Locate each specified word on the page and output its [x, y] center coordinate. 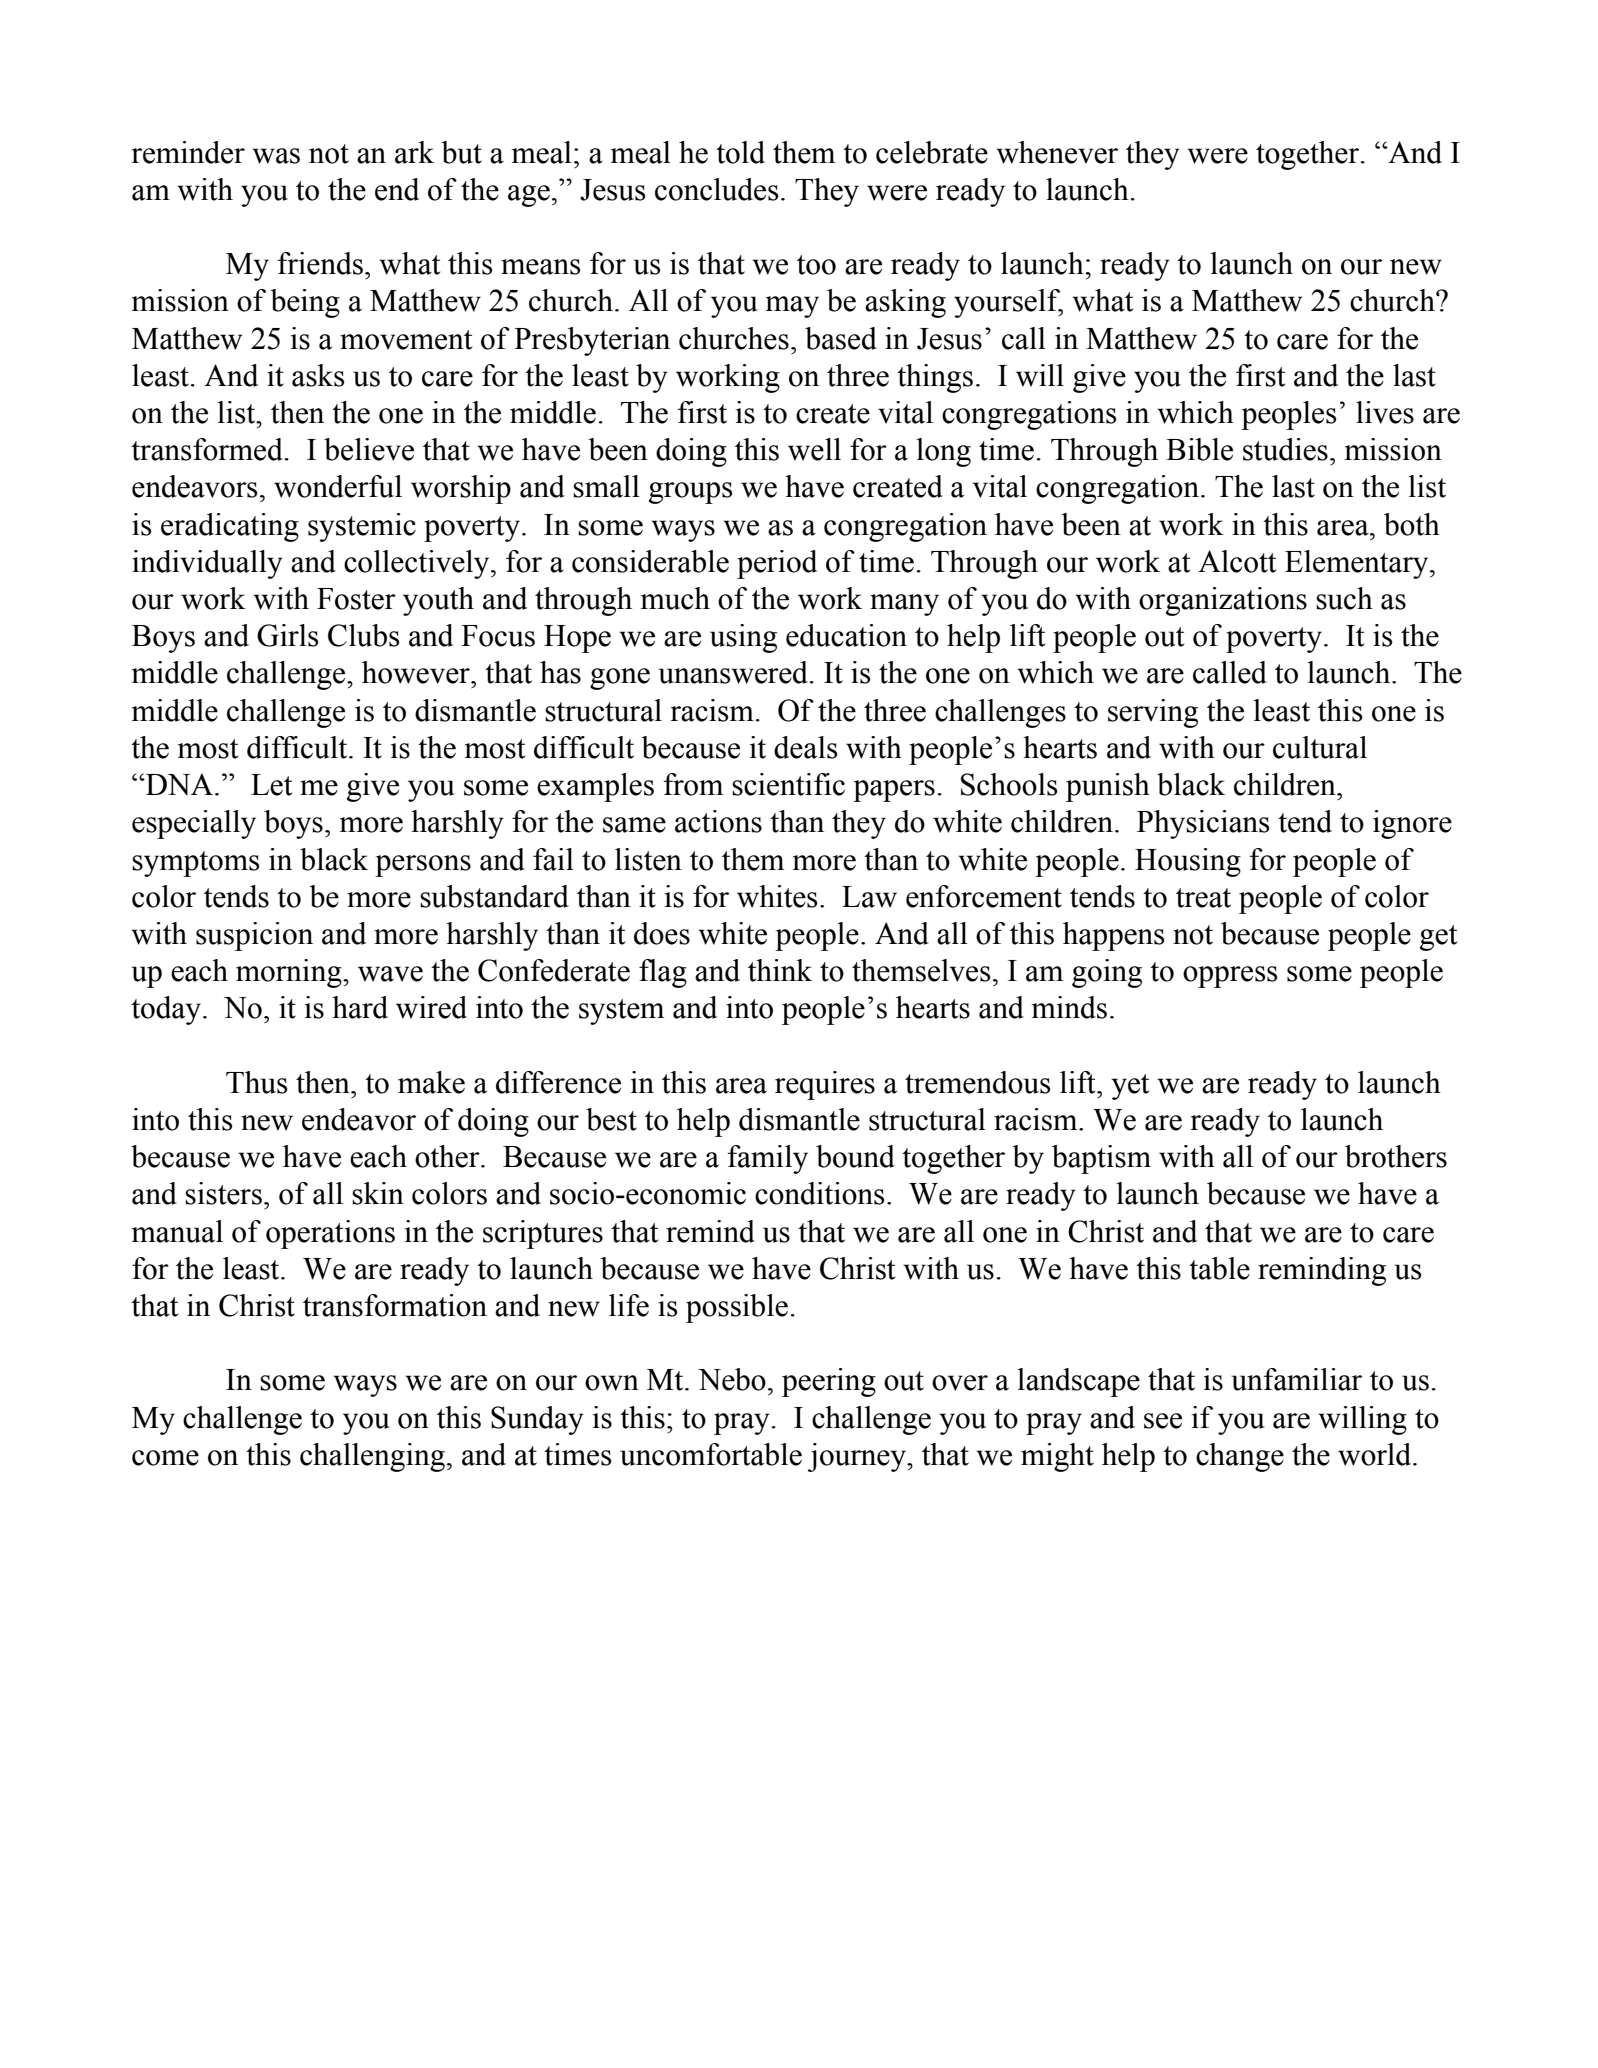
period [777, 564]
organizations [1223, 601]
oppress [1230, 977]
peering [829, 1382]
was [276, 156]
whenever [1057, 152]
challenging [372, 1457]
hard [360, 1007]
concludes [717, 189]
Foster [356, 599]
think [780, 970]
